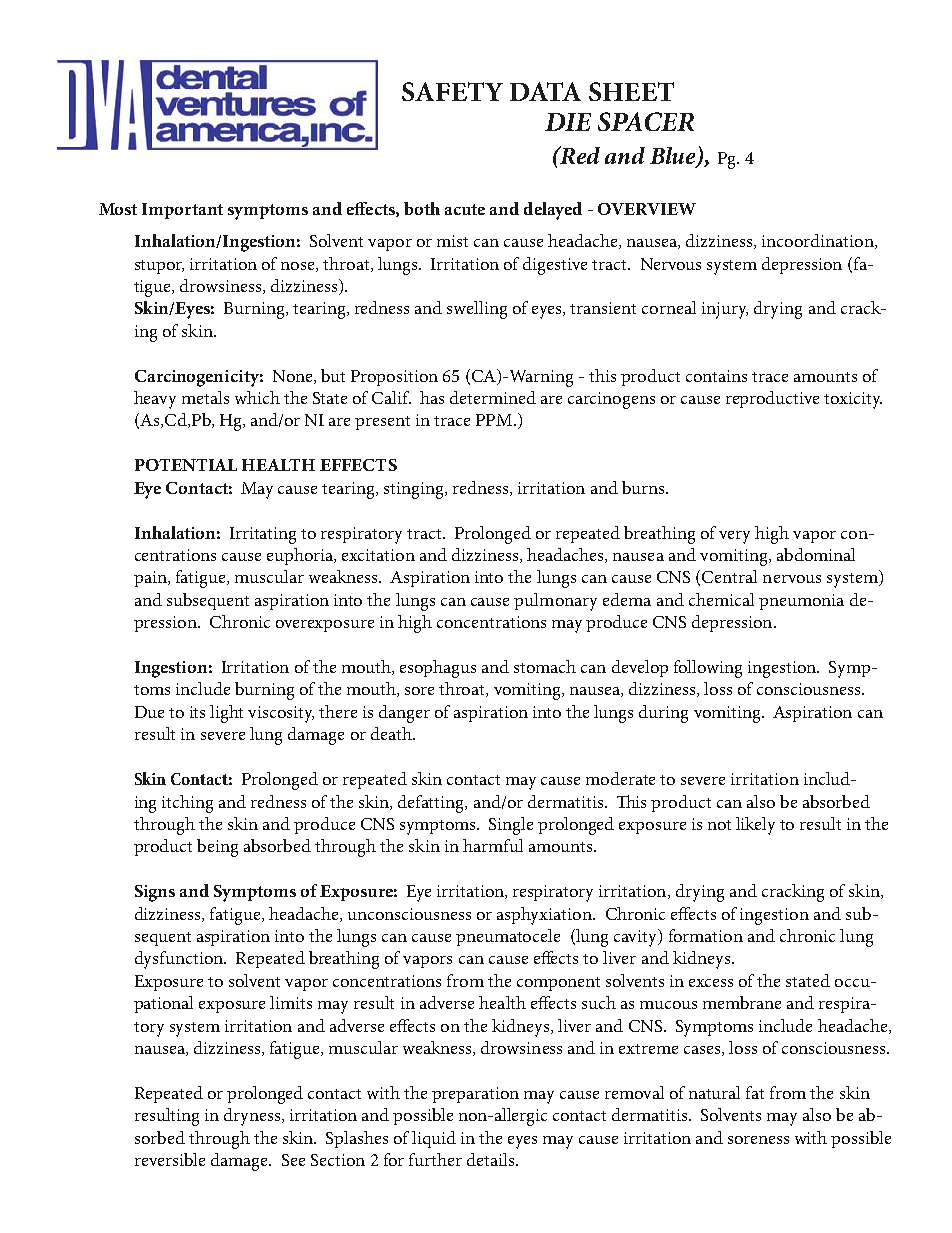 This screenshot has height=1233, width=952. What do you see at coordinates (452, 91) in the screenshot?
I see `SAFETY` at bounding box center [452, 91].
